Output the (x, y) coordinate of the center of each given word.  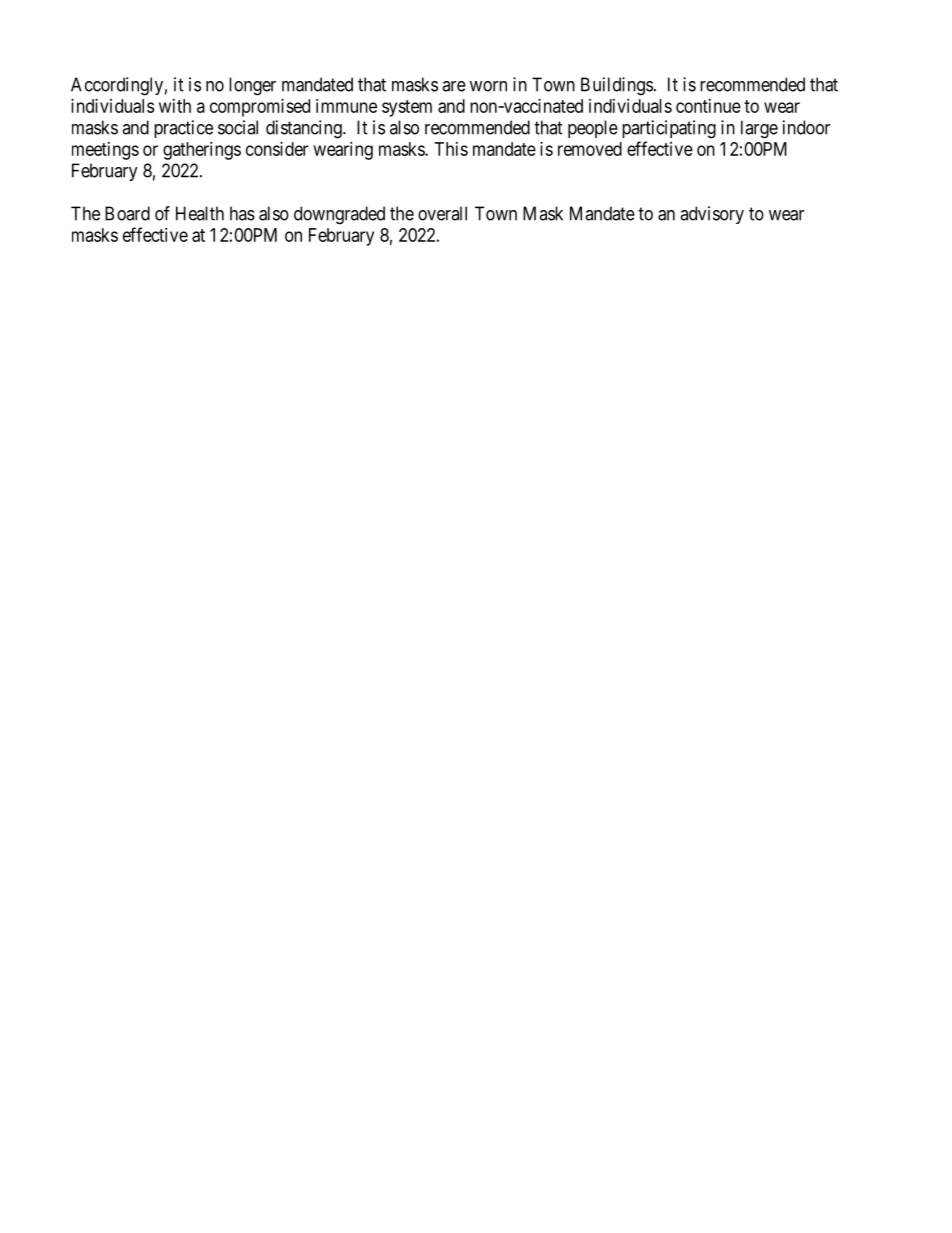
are (454, 86)
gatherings (202, 151)
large (759, 129)
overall (442, 213)
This (451, 149)
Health (200, 213)
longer (252, 86)
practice (183, 129)
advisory (712, 215)
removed (590, 149)
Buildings (617, 86)
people (593, 129)
